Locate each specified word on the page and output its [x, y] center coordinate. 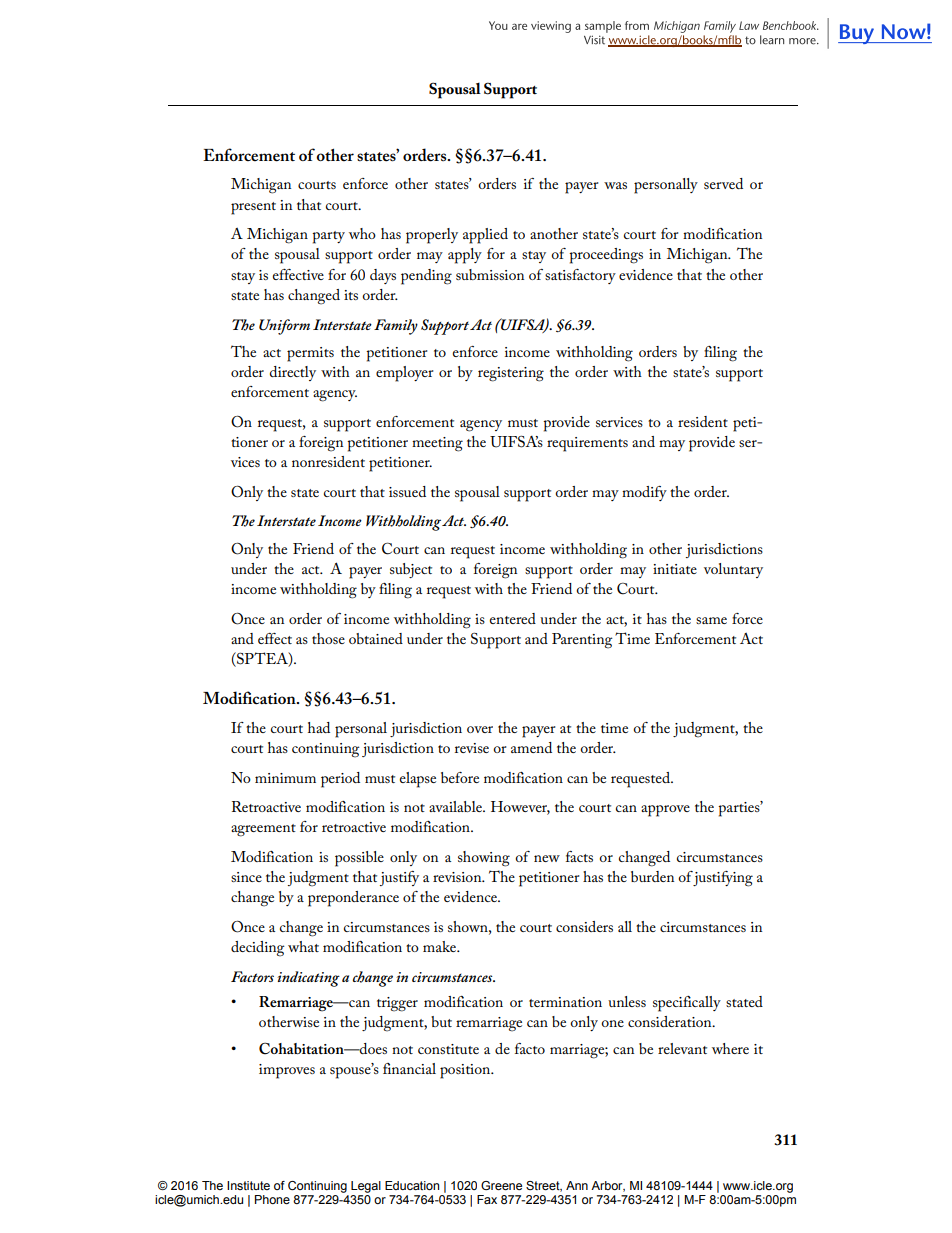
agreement [263, 830]
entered [513, 618]
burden [652, 876]
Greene [501, 1185]
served [723, 183]
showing [484, 859]
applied [485, 236]
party [328, 237]
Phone [272, 1199]
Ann [577, 1185]
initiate [675, 569]
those [328, 638]
